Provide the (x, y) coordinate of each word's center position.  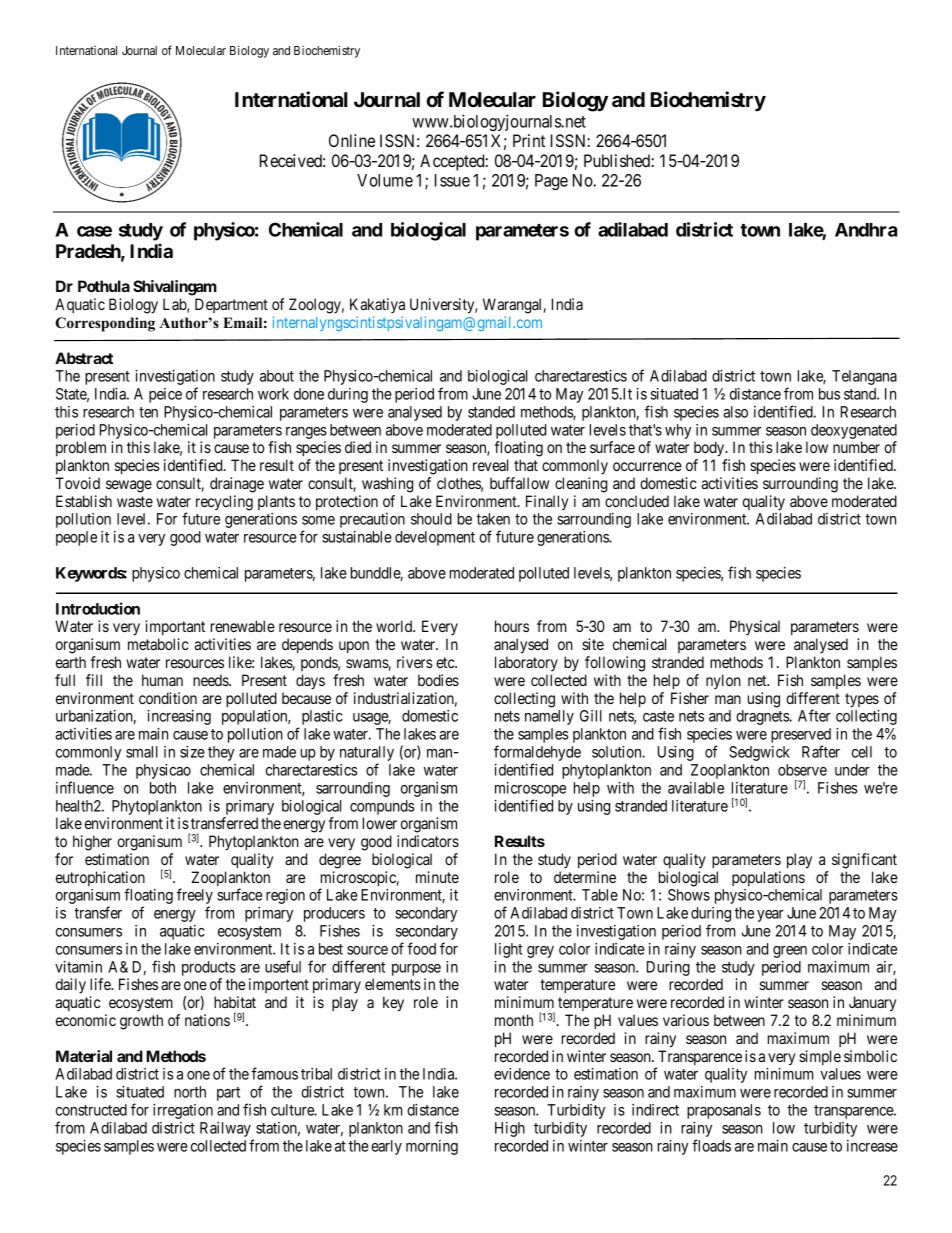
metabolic (158, 644)
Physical (755, 627)
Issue (452, 180)
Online (352, 140)
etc (446, 662)
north (190, 1092)
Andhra (866, 230)
